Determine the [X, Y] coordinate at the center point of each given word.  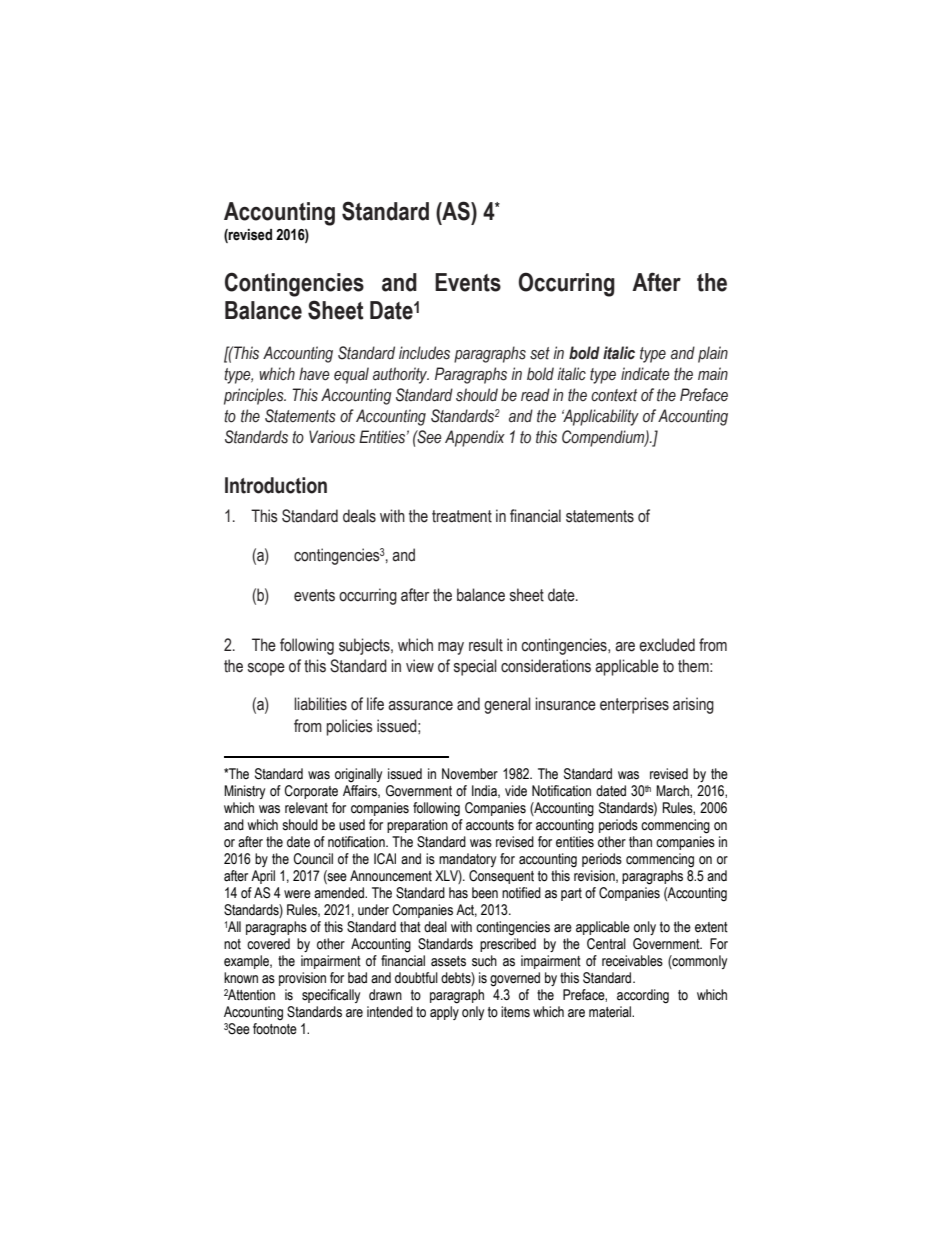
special [475, 667]
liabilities [320, 704]
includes [424, 353]
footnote [275, 1029]
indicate [645, 374]
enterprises [634, 705]
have [314, 374]
